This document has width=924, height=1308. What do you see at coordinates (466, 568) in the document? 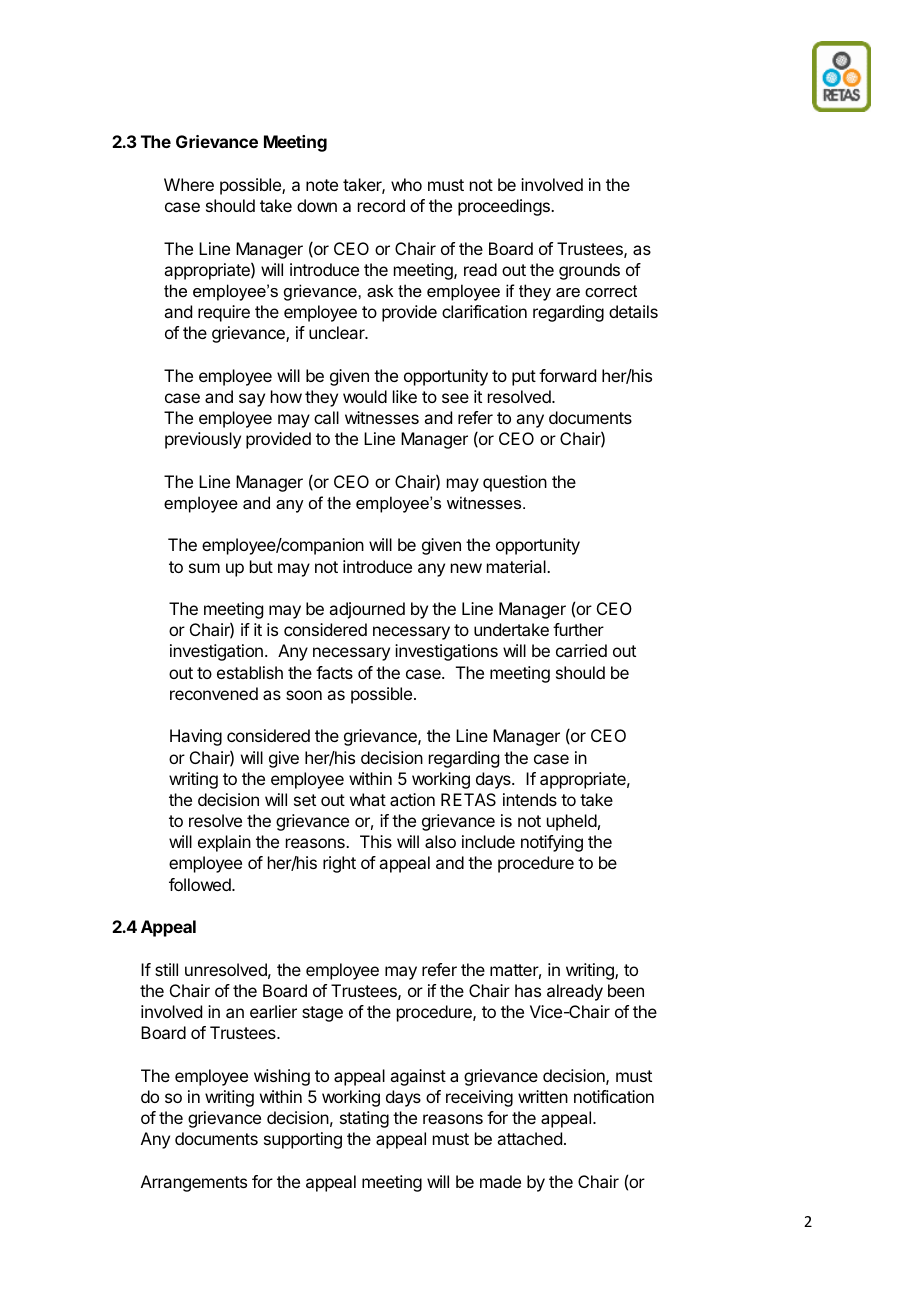
I see `new` at bounding box center [466, 568].
